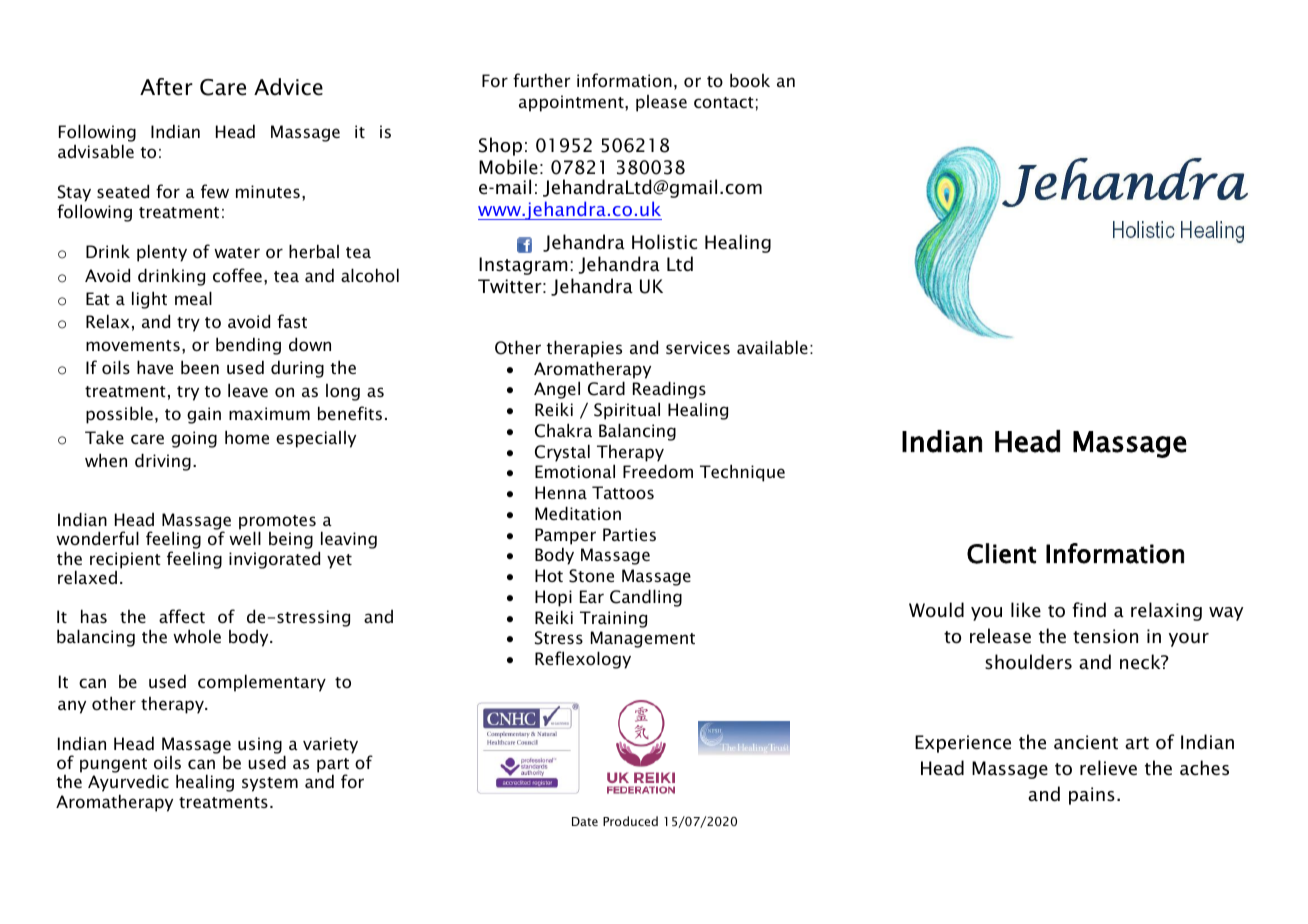  What do you see at coordinates (630, 821) in the page?
I see `Produced` at bounding box center [630, 821].
